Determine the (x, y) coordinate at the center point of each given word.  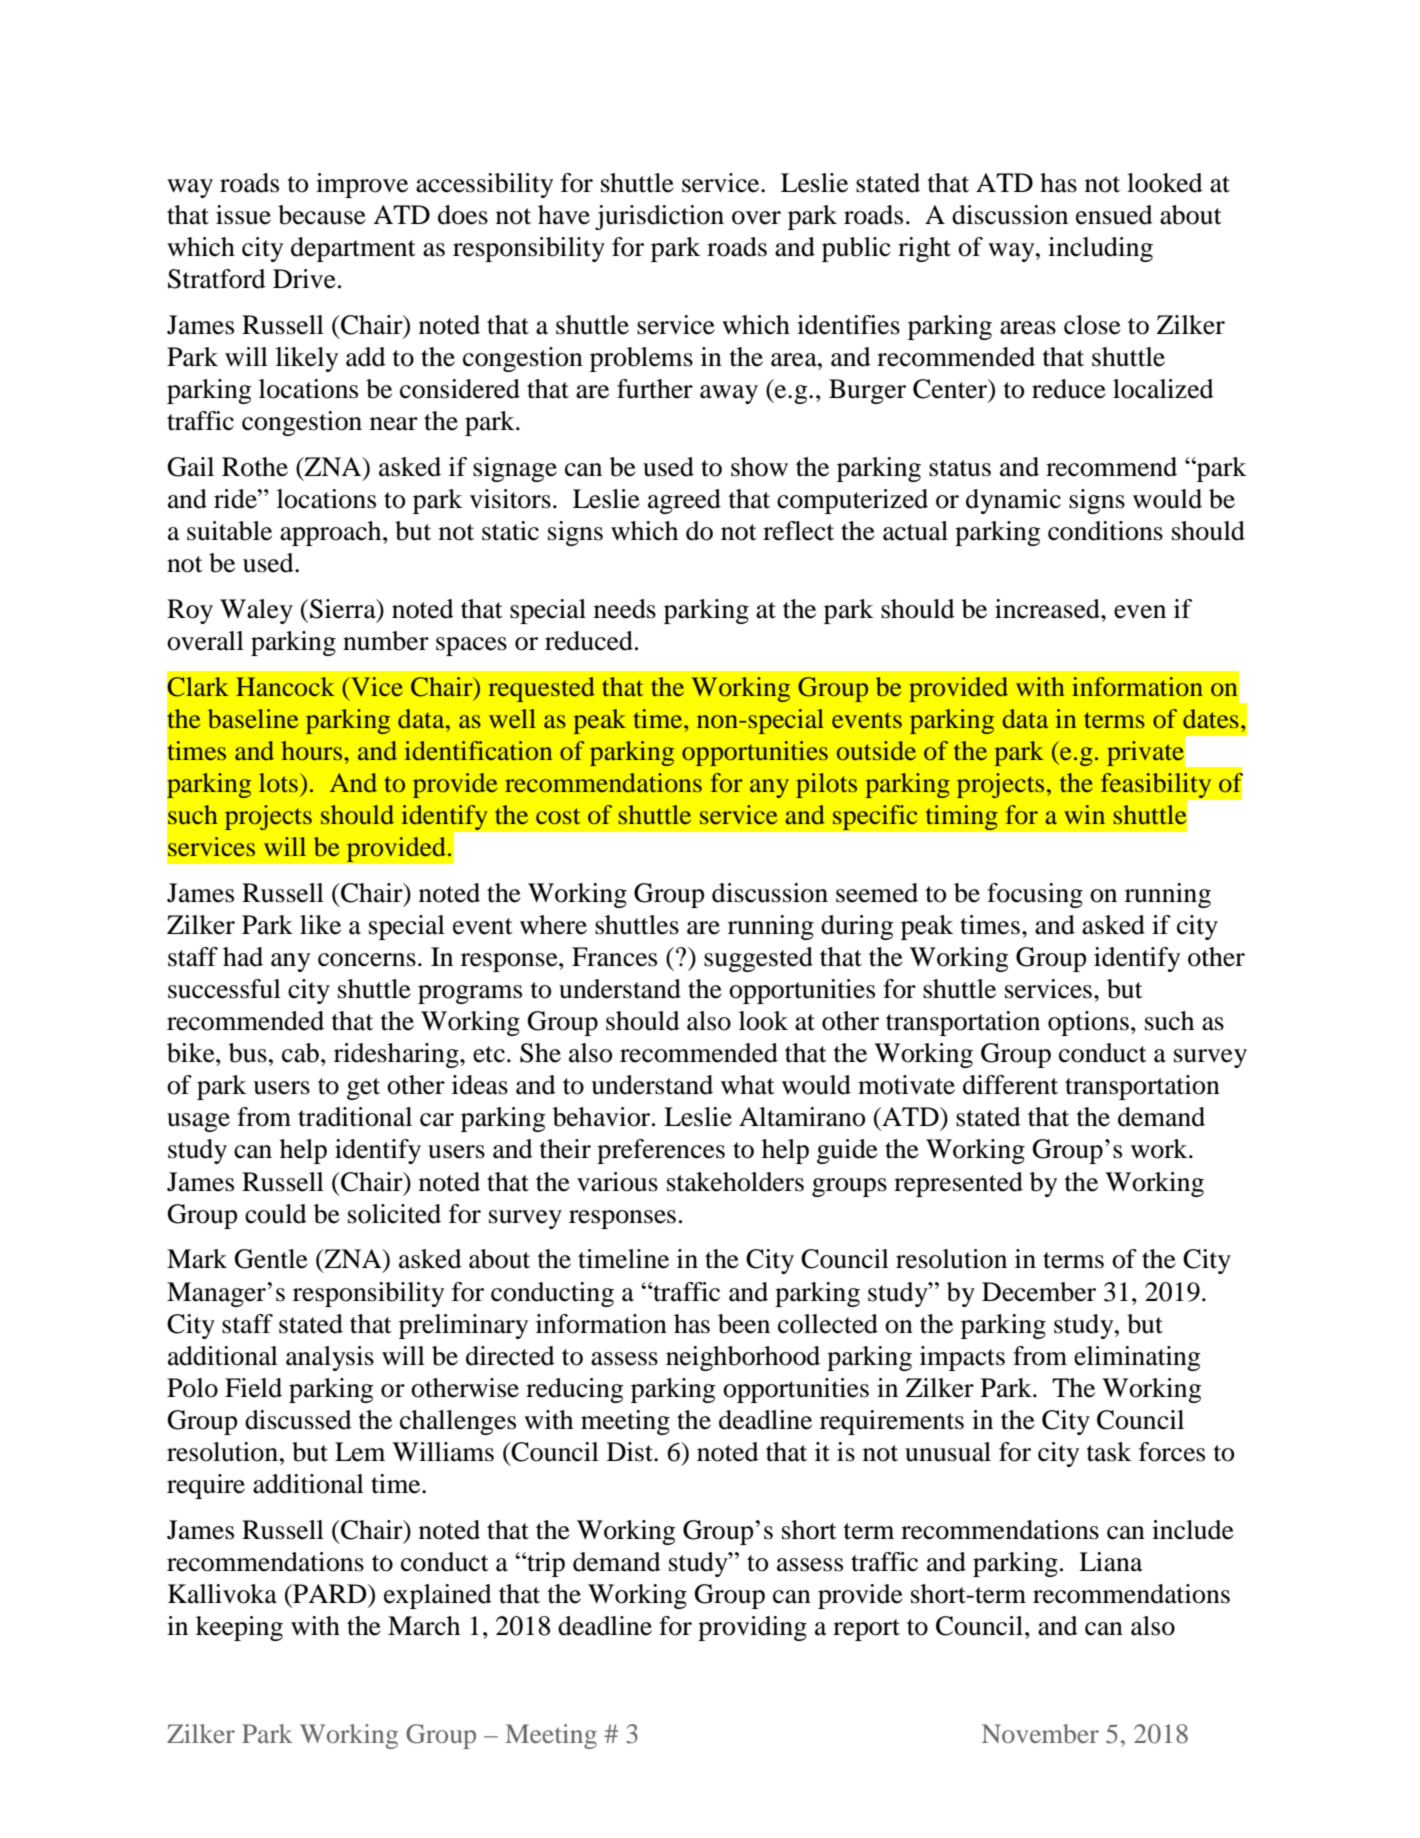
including (1100, 249)
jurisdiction (659, 217)
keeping (239, 1628)
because (322, 215)
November (1040, 1733)
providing (752, 1628)
